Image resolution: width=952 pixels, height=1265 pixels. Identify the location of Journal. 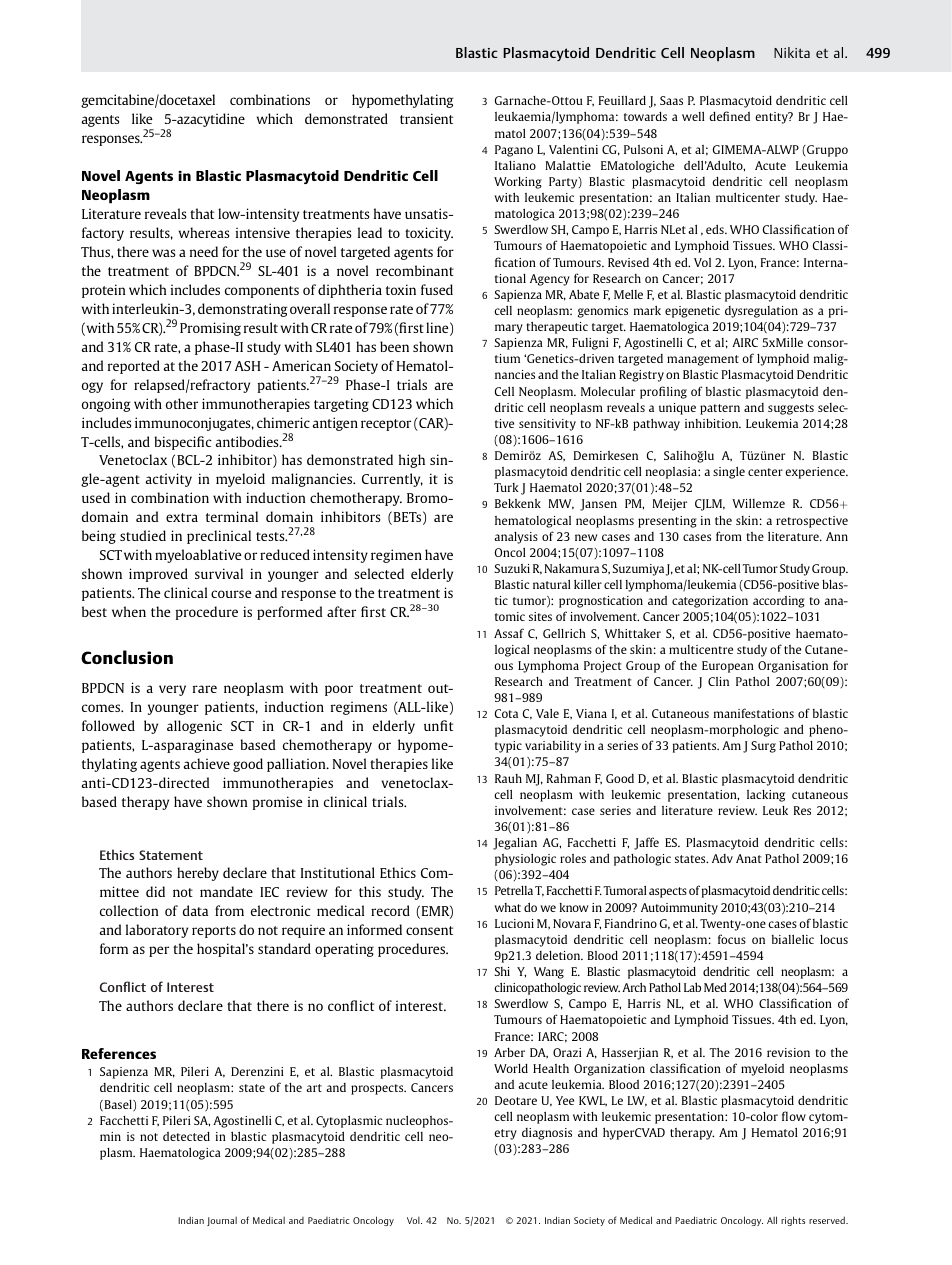
(222, 1221).
